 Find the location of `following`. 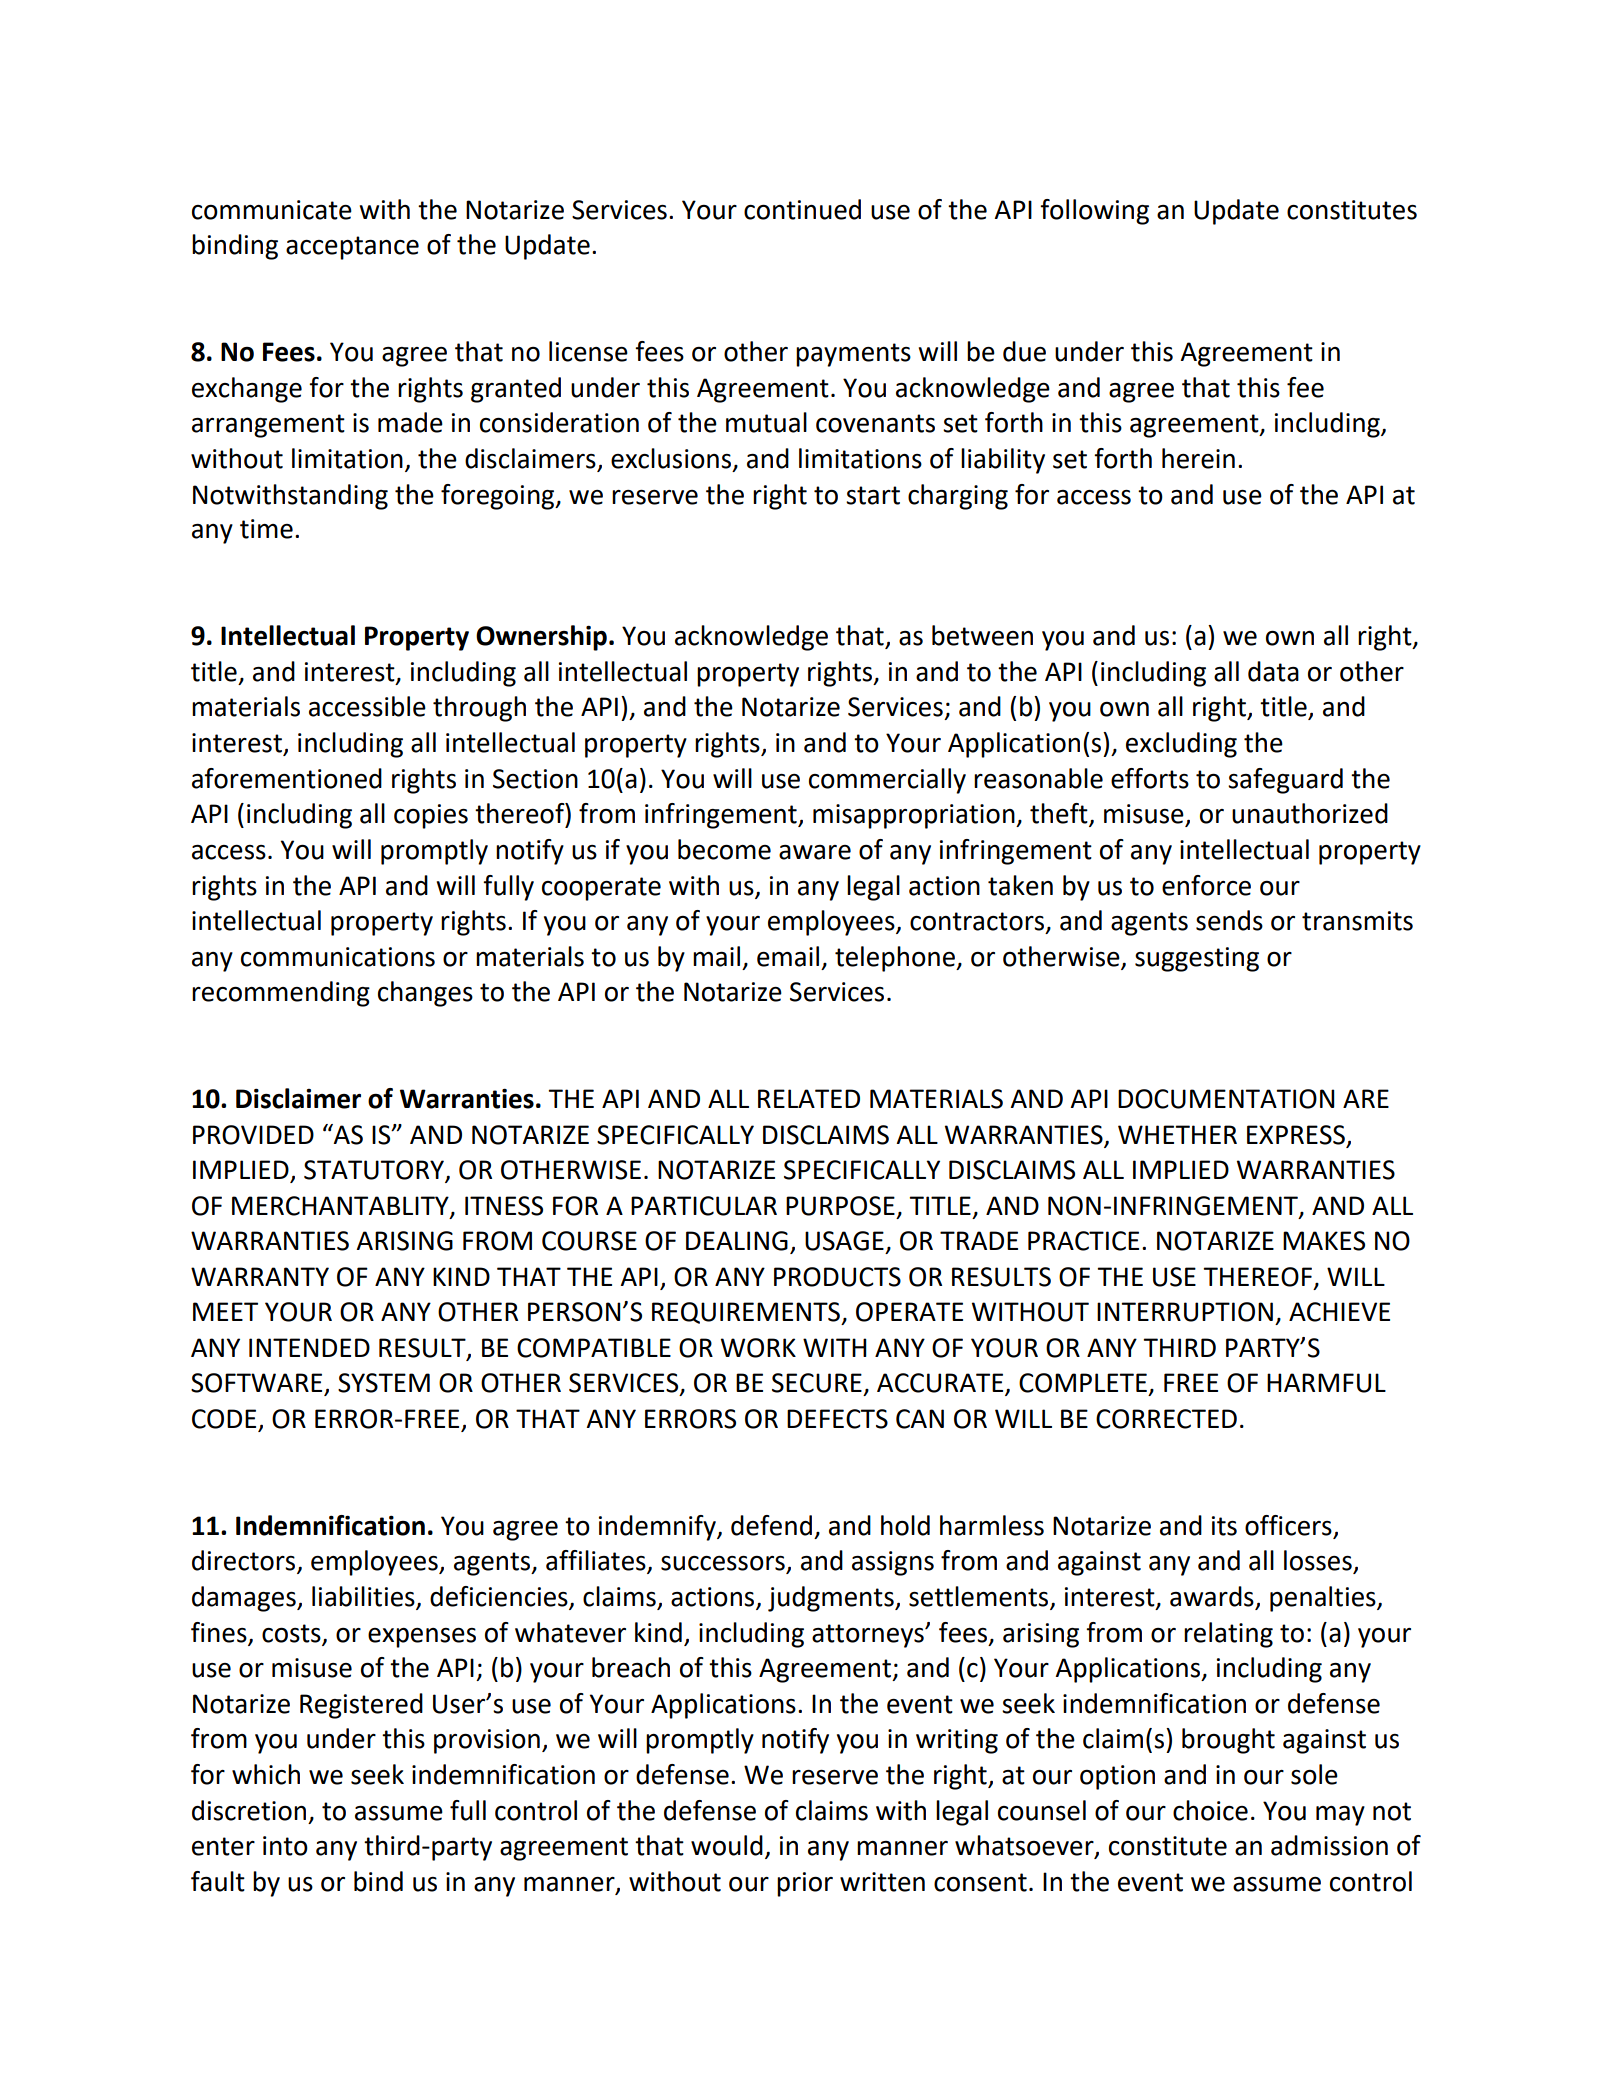

following is located at coordinates (1094, 212).
